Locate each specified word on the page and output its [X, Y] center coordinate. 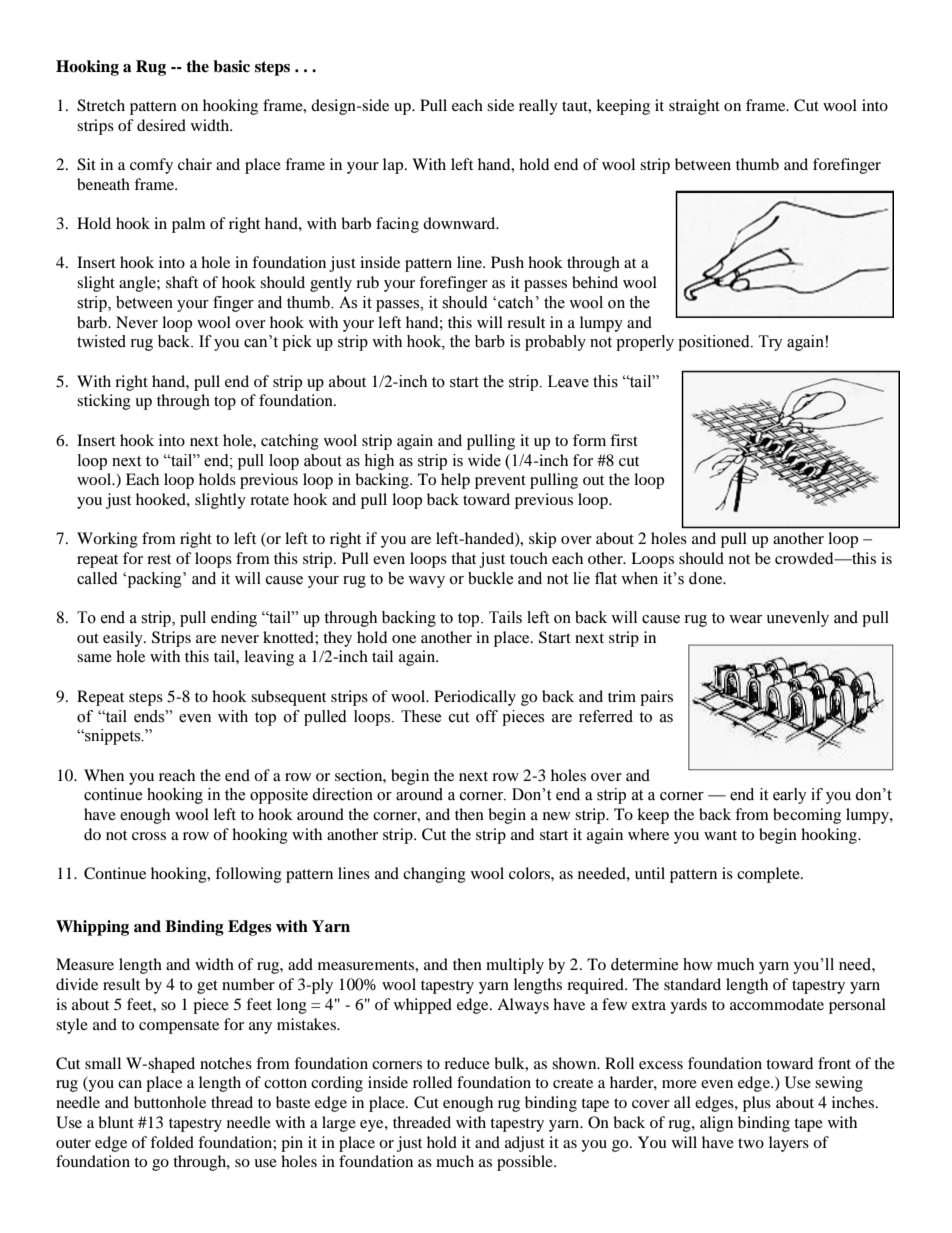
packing [154, 580]
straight [694, 107]
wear [745, 619]
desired [161, 125]
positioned [715, 343]
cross [149, 836]
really [538, 107]
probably [555, 343]
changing [434, 875]
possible [526, 1163]
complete [769, 875]
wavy [426, 582]
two [751, 1143]
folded [172, 1142]
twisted [101, 341]
